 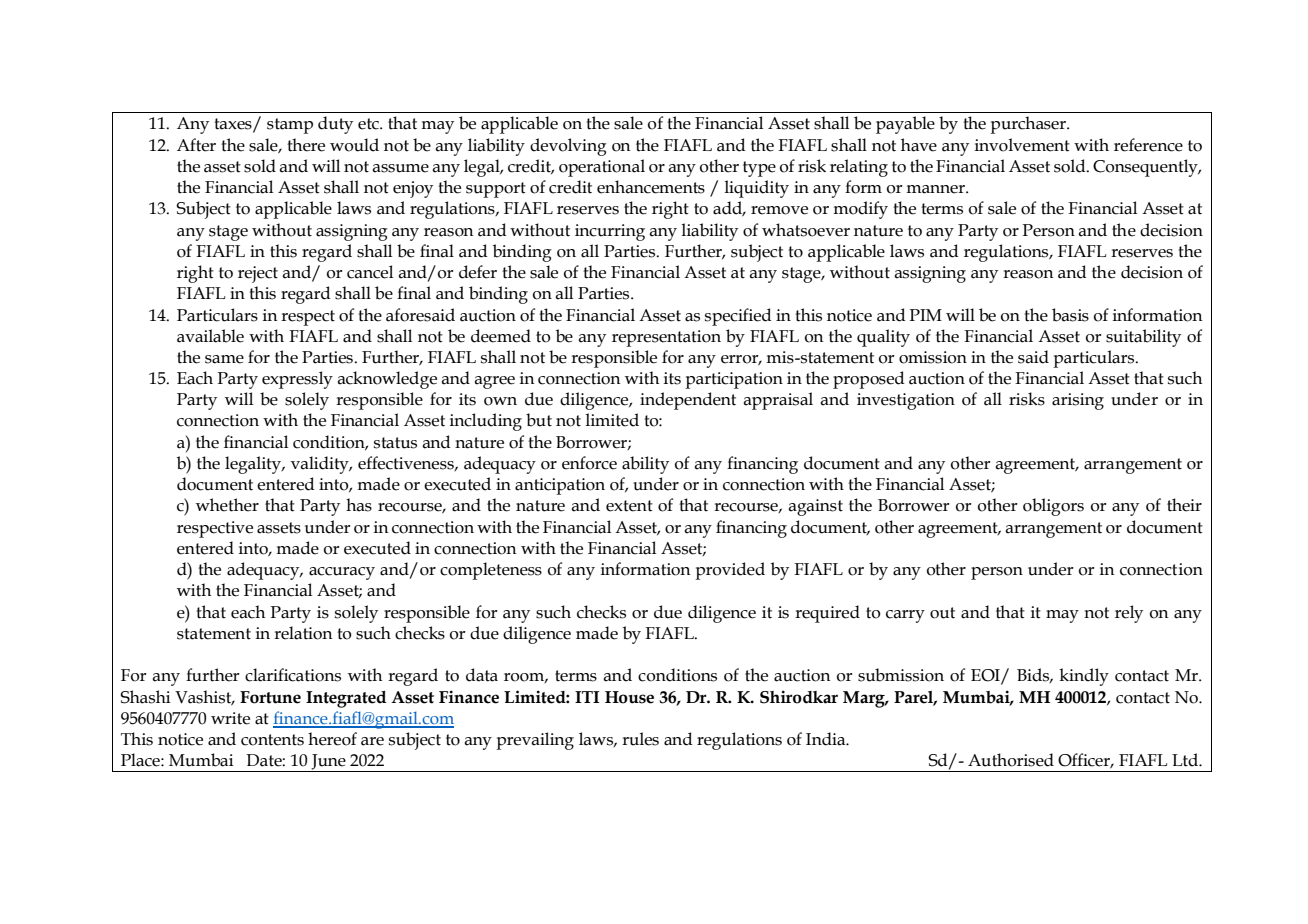 I want to click on contents, so click(x=272, y=740).
